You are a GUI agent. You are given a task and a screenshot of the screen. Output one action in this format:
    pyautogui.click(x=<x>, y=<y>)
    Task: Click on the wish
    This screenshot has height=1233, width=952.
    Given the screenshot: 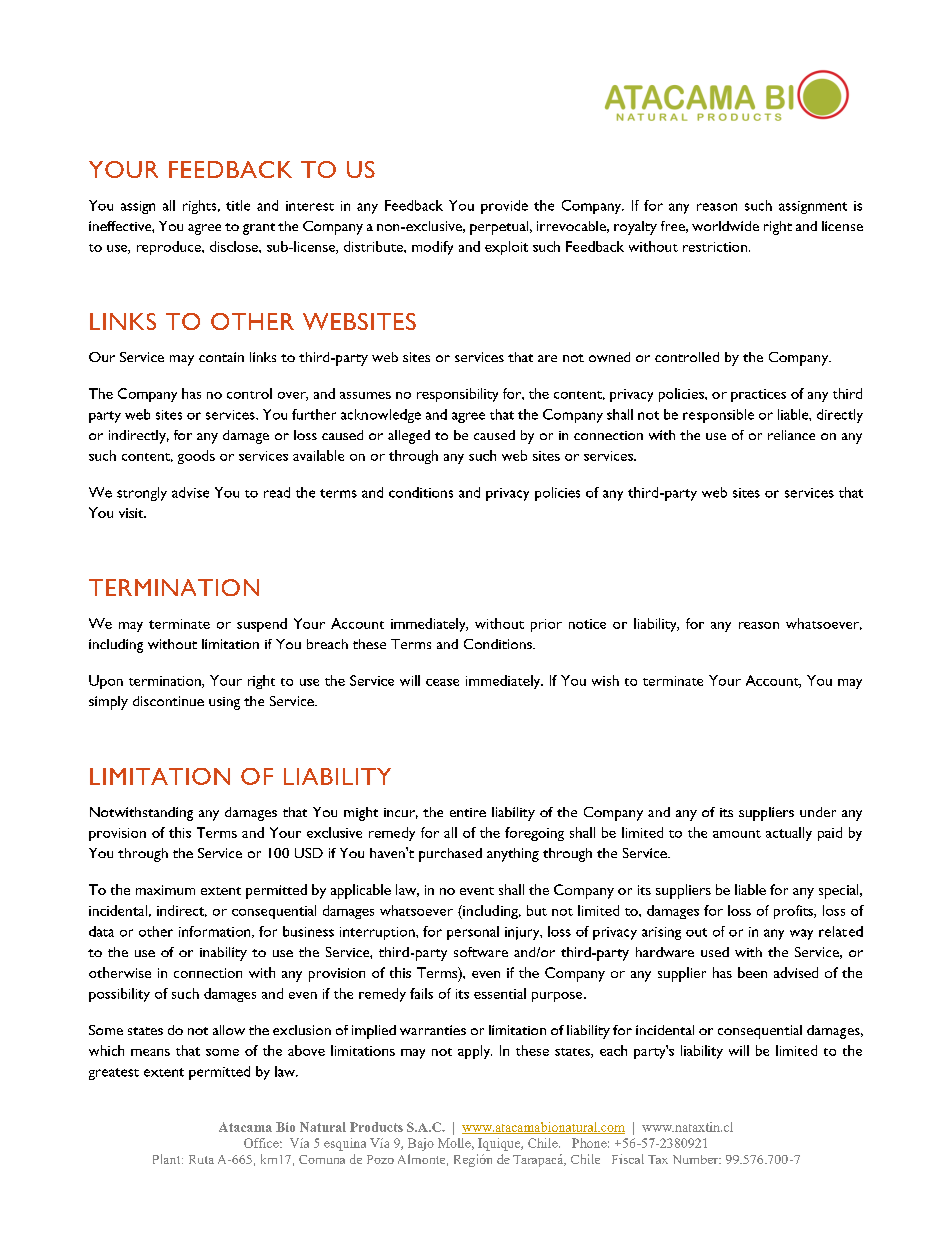 What is the action you would take?
    pyautogui.click(x=605, y=680)
